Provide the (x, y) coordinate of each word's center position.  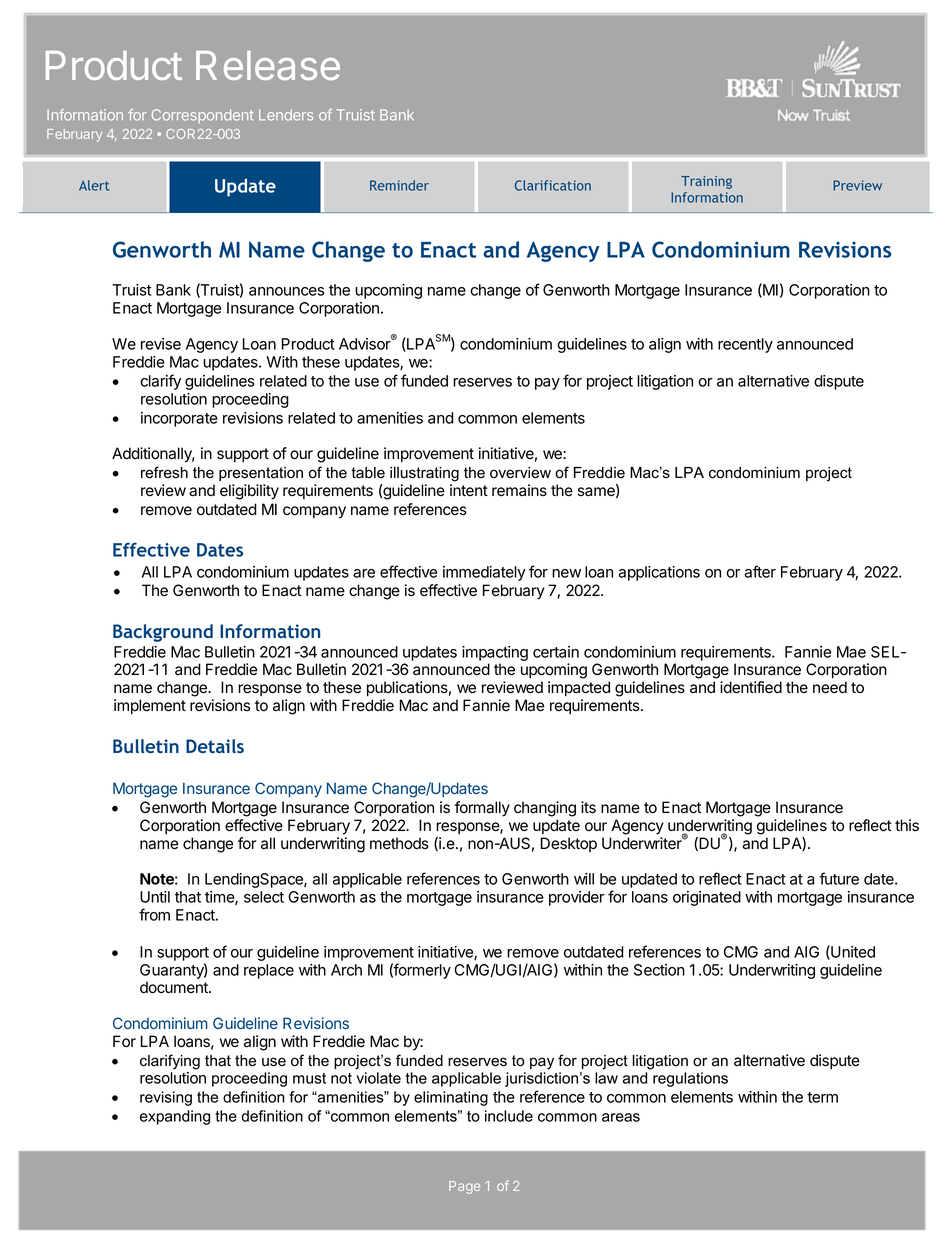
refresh (164, 472)
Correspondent (202, 116)
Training (706, 182)
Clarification (553, 185)
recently (745, 345)
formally (482, 809)
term (822, 1097)
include (509, 1116)
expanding (175, 1117)
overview (520, 473)
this (907, 825)
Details (215, 746)
